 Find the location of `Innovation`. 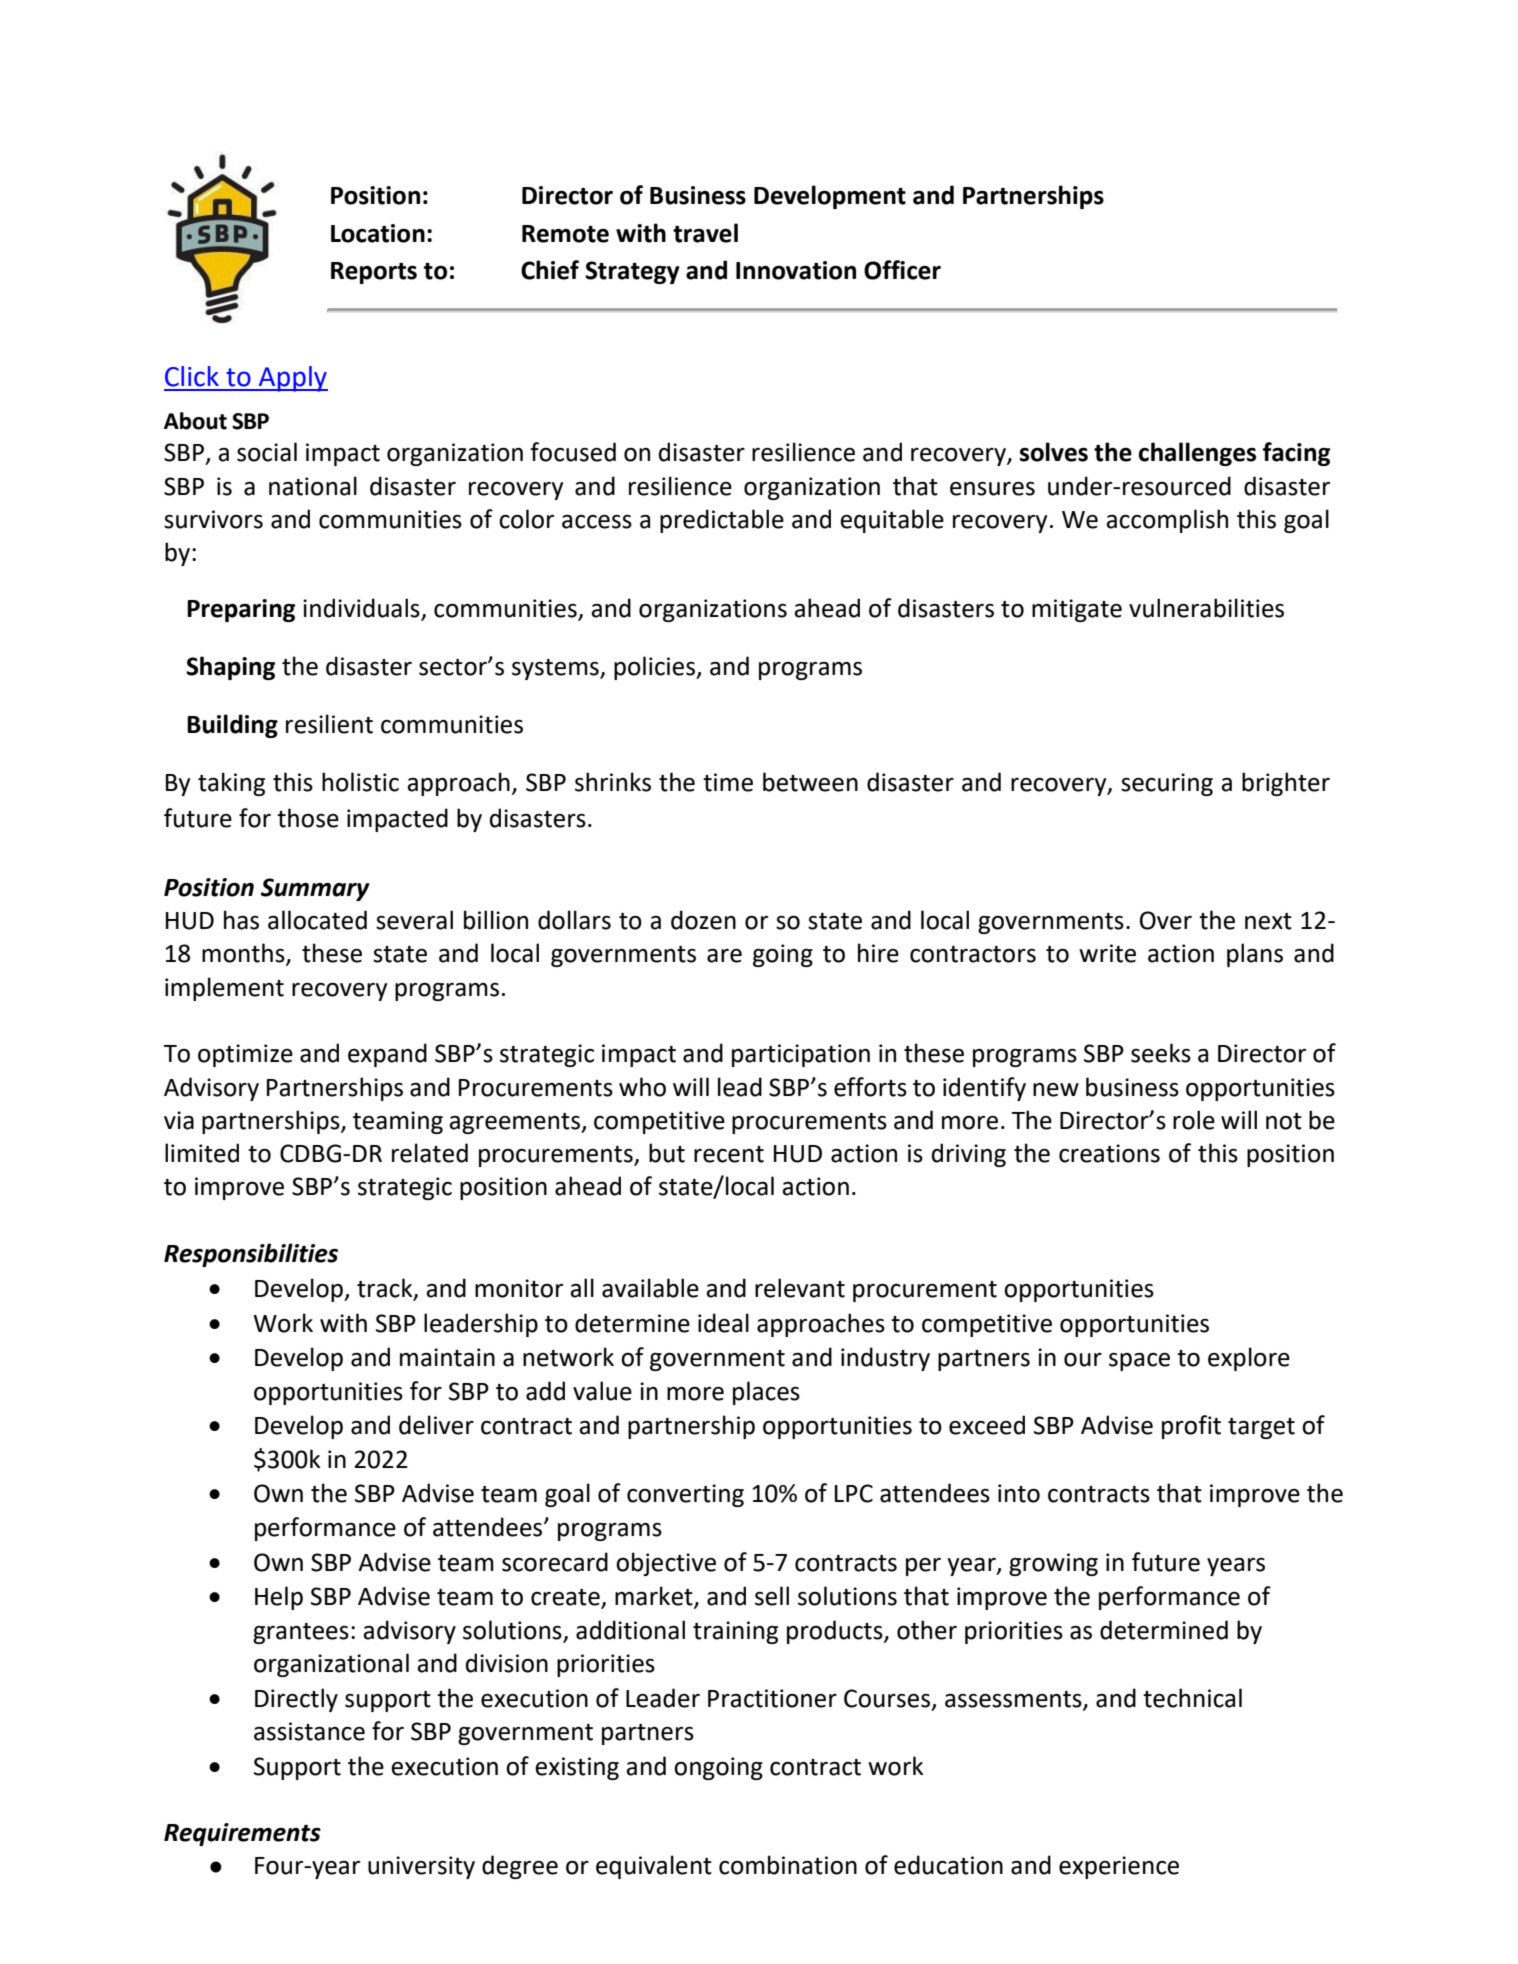

Innovation is located at coordinates (796, 270).
